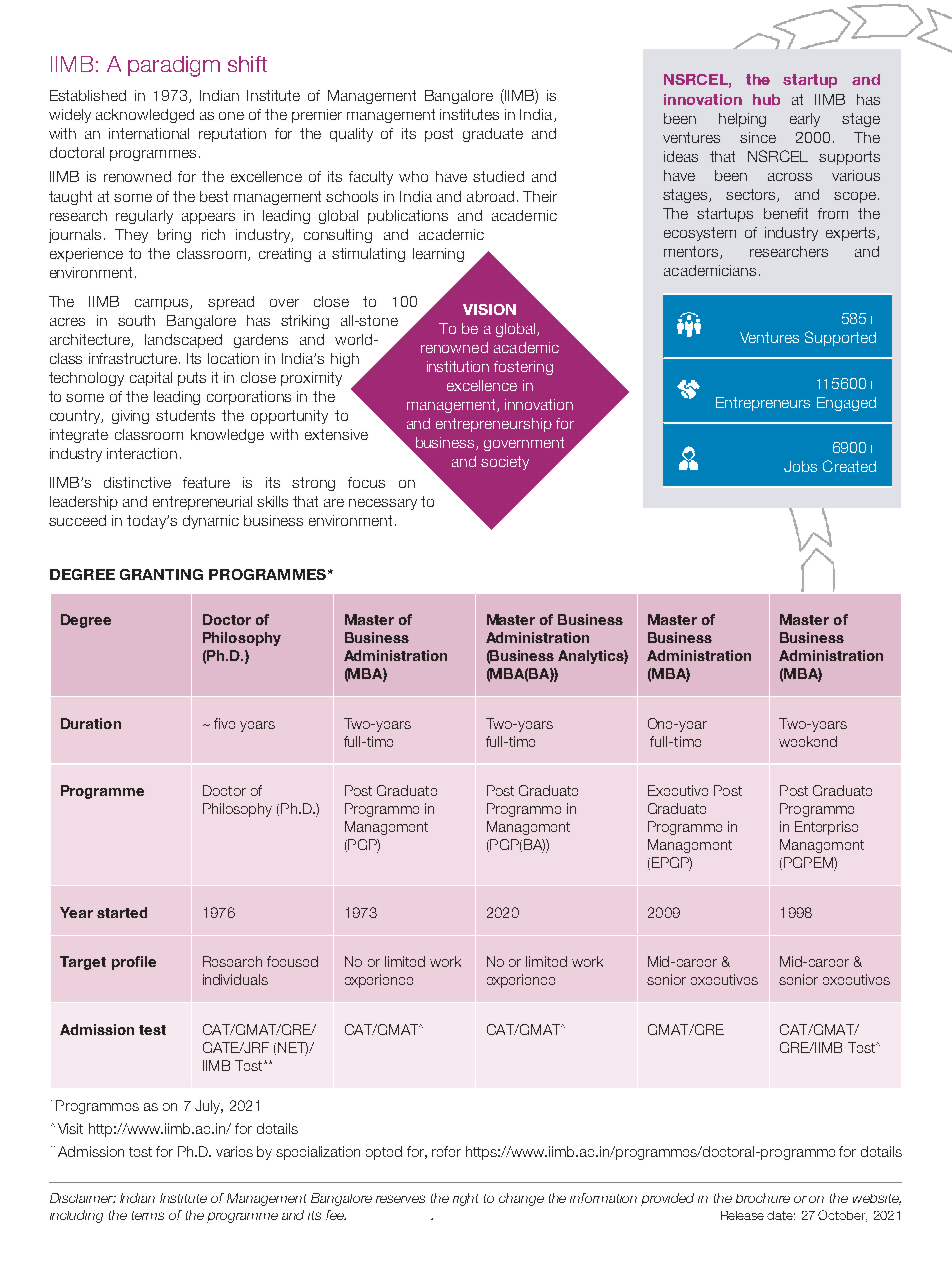 This page has height=1270, width=952. I want to click on Enterprise, so click(826, 828).
